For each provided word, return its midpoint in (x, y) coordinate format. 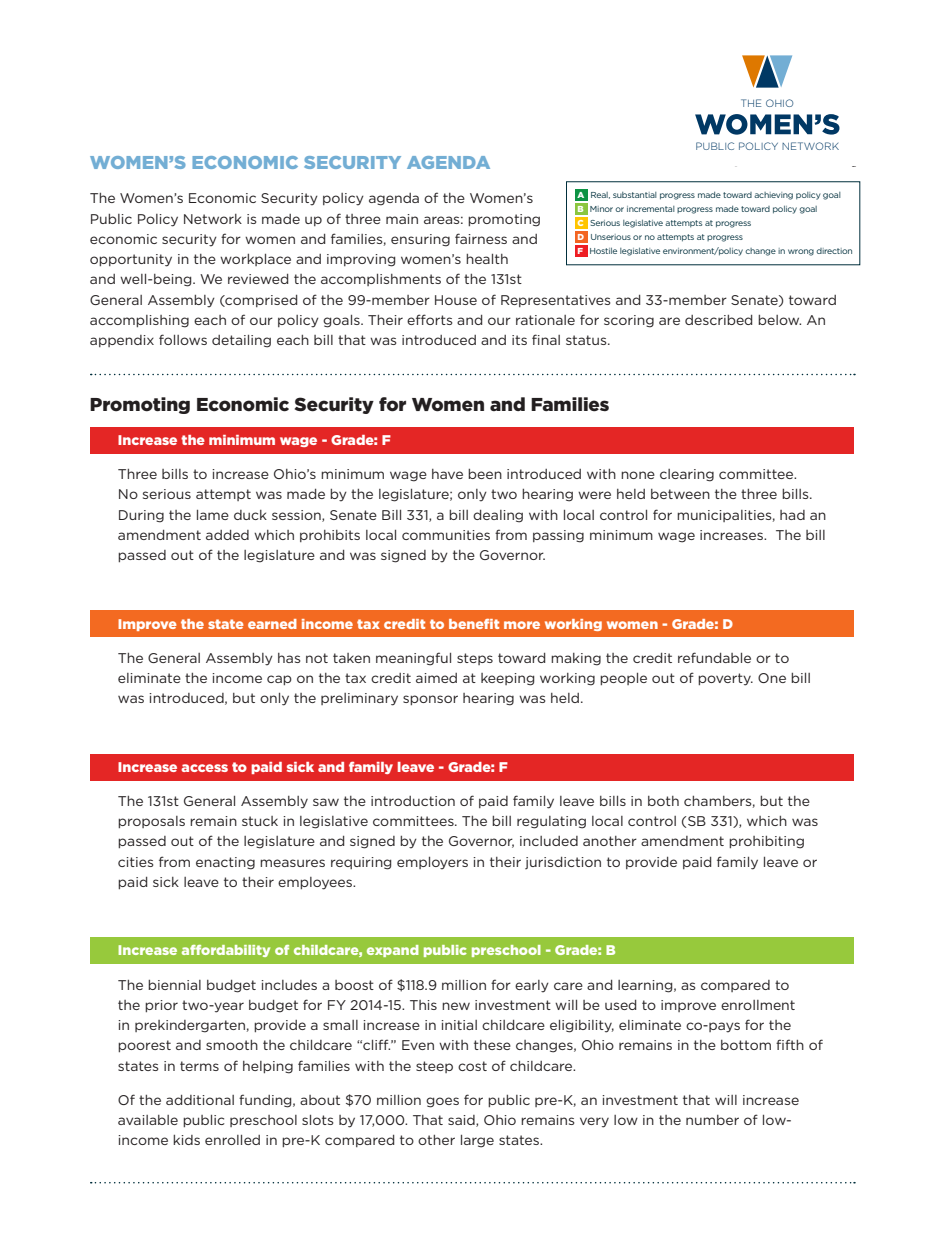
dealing (498, 516)
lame (213, 515)
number (712, 1120)
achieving (773, 196)
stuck (260, 821)
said (462, 1121)
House (456, 300)
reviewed (258, 279)
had (792, 515)
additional (200, 1100)
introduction (413, 801)
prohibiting (766, 842)
